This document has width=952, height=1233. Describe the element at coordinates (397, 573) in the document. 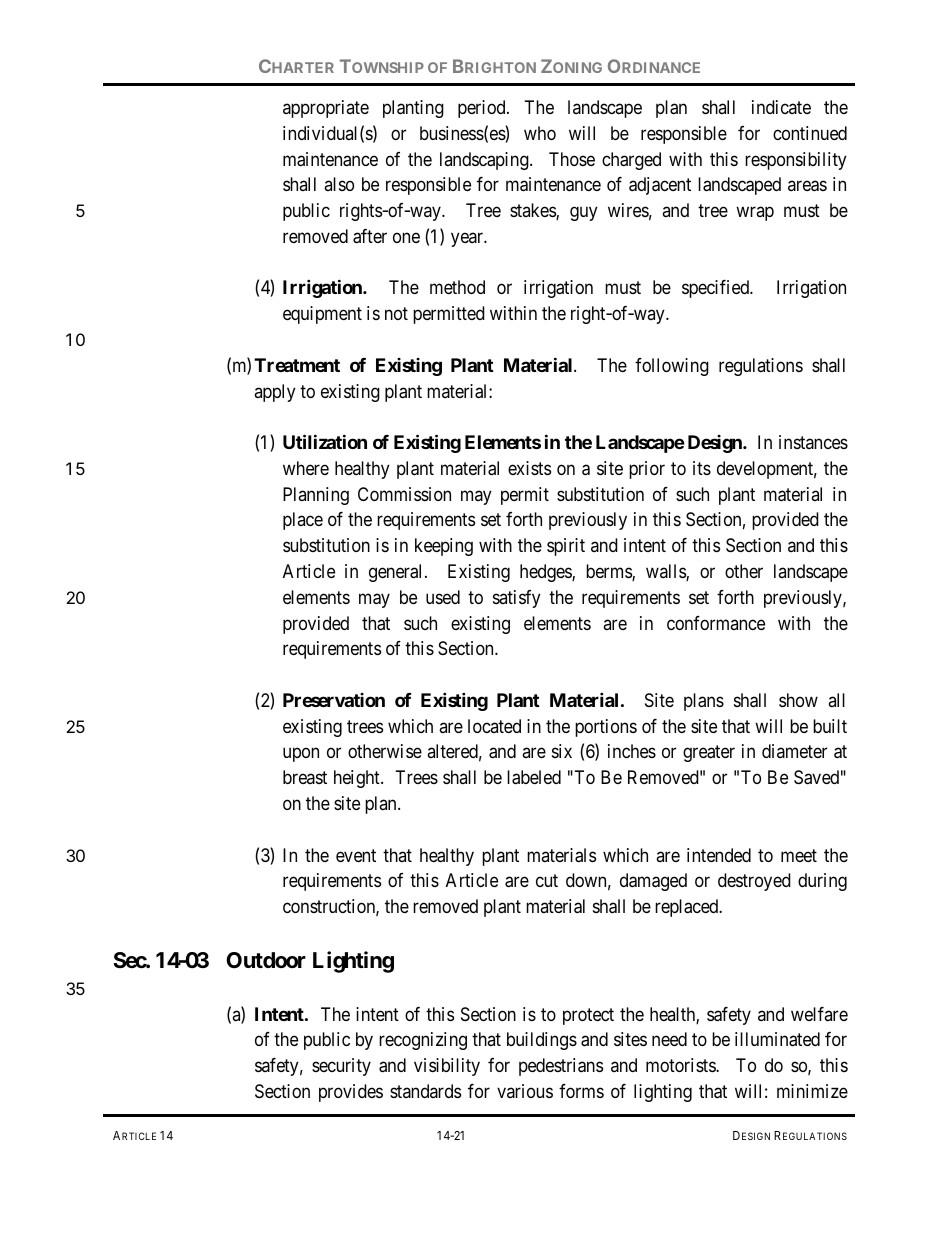

I see `general` at that location.
